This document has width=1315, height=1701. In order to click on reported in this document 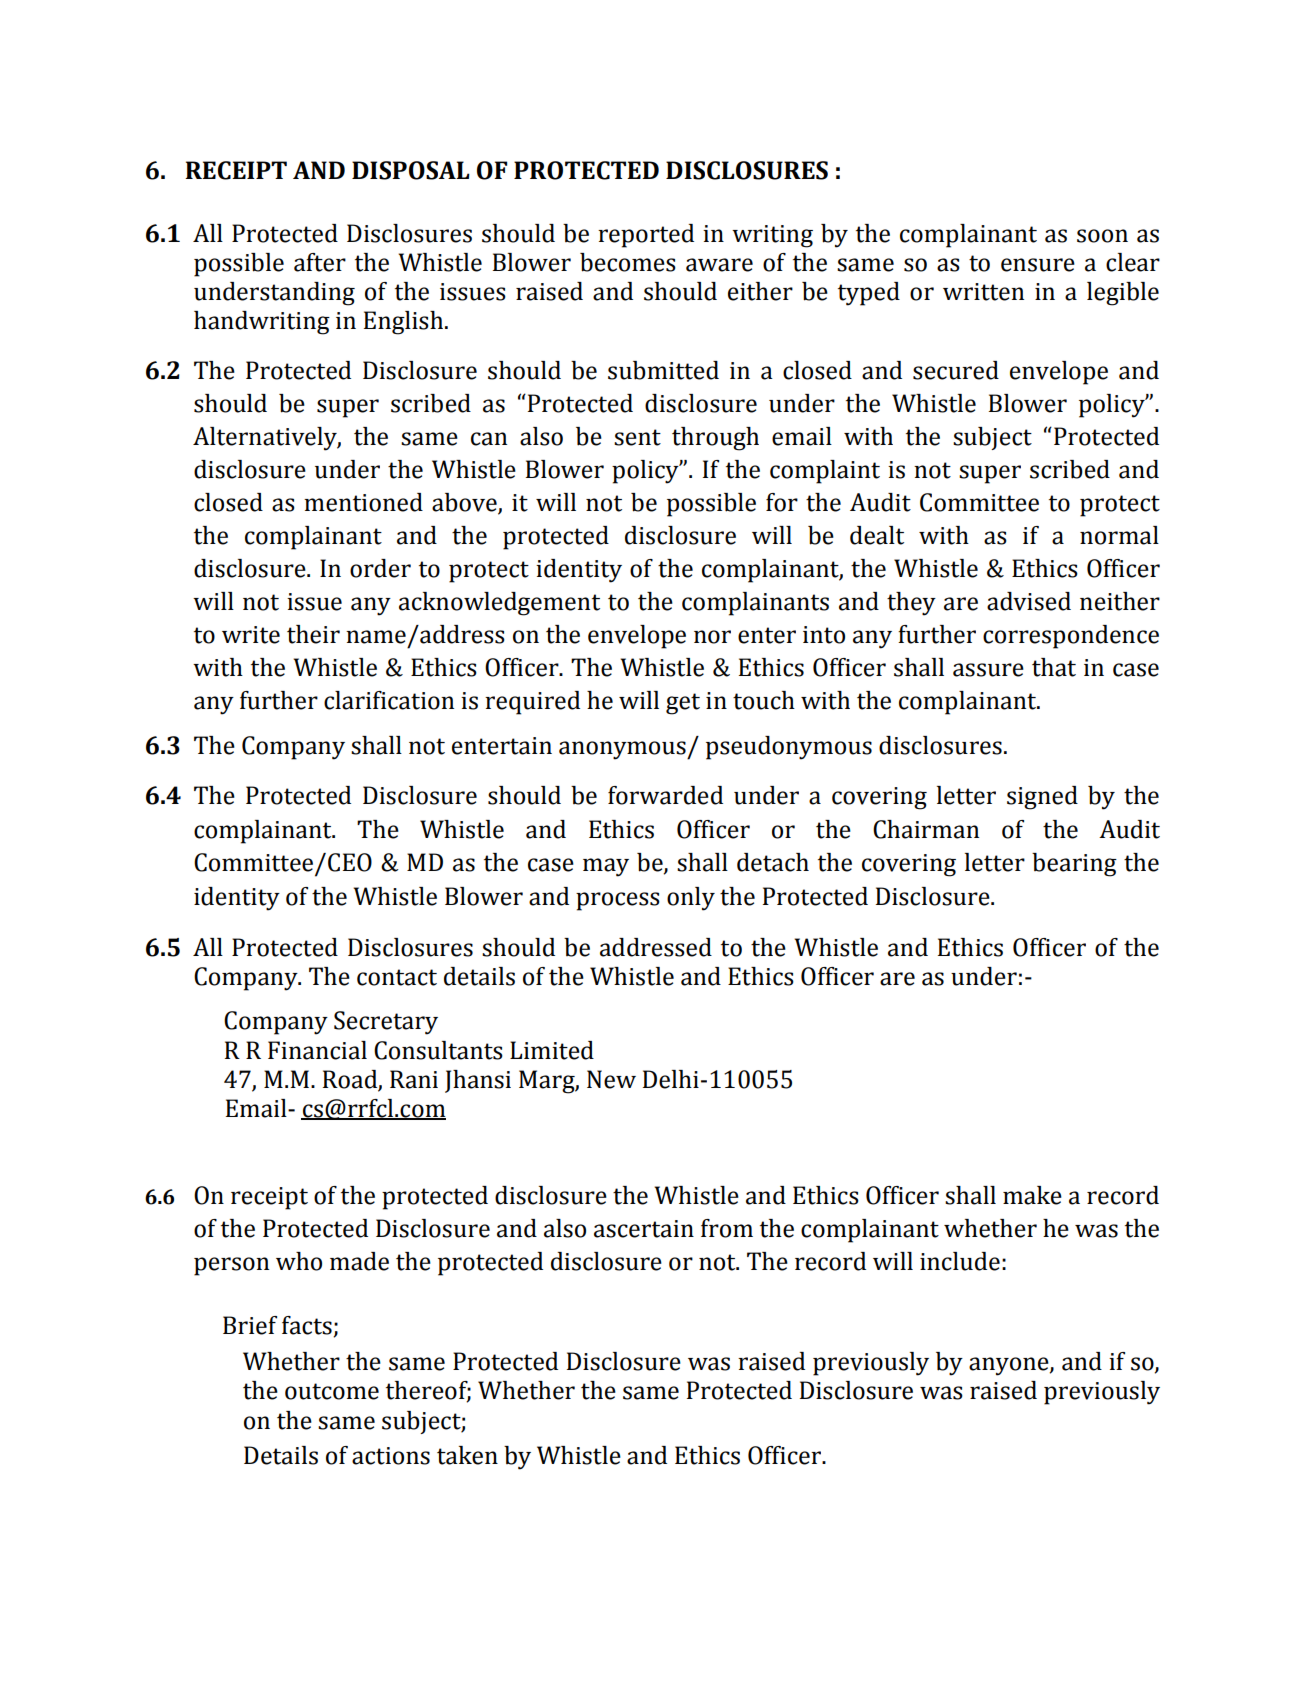, I will do `click(646, 236)`.
